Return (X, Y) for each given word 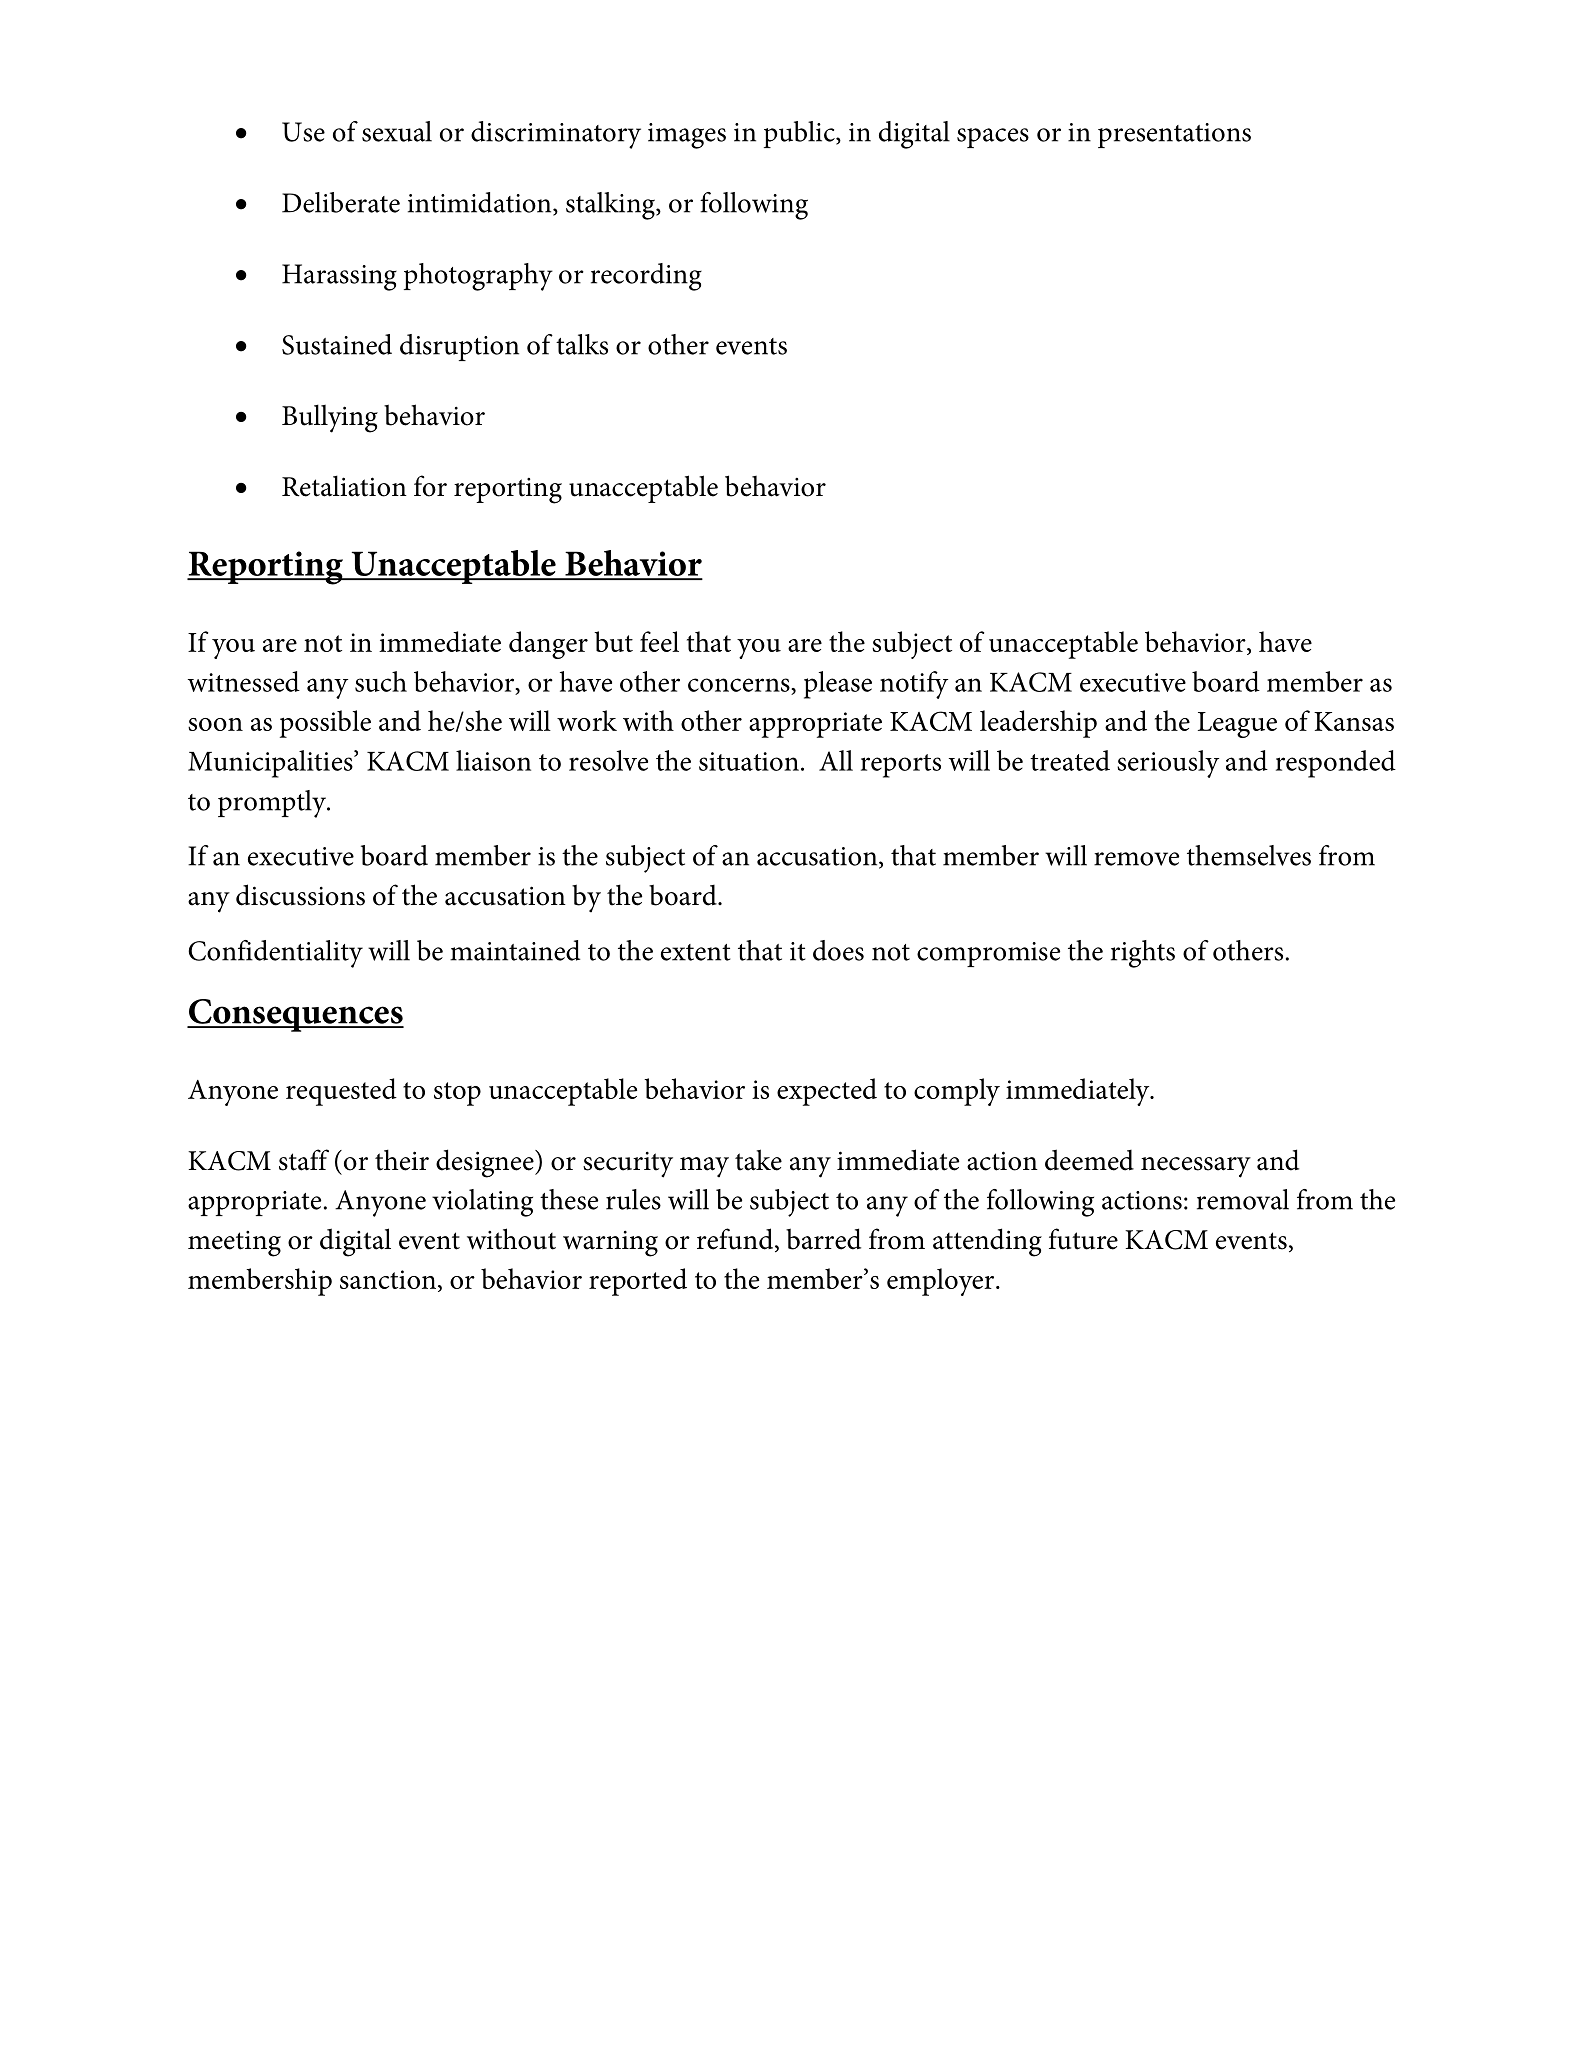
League (1237, 725)
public (800, 134)
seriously (1168, 764)
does (838, 950)
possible (325, 724)
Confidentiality (275, 954)
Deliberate (341, 202)
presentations (1174, 135)
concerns (740, 685)
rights (1143, 954)
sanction (389, 1281)
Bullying (330, 418)
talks (582, 344)
